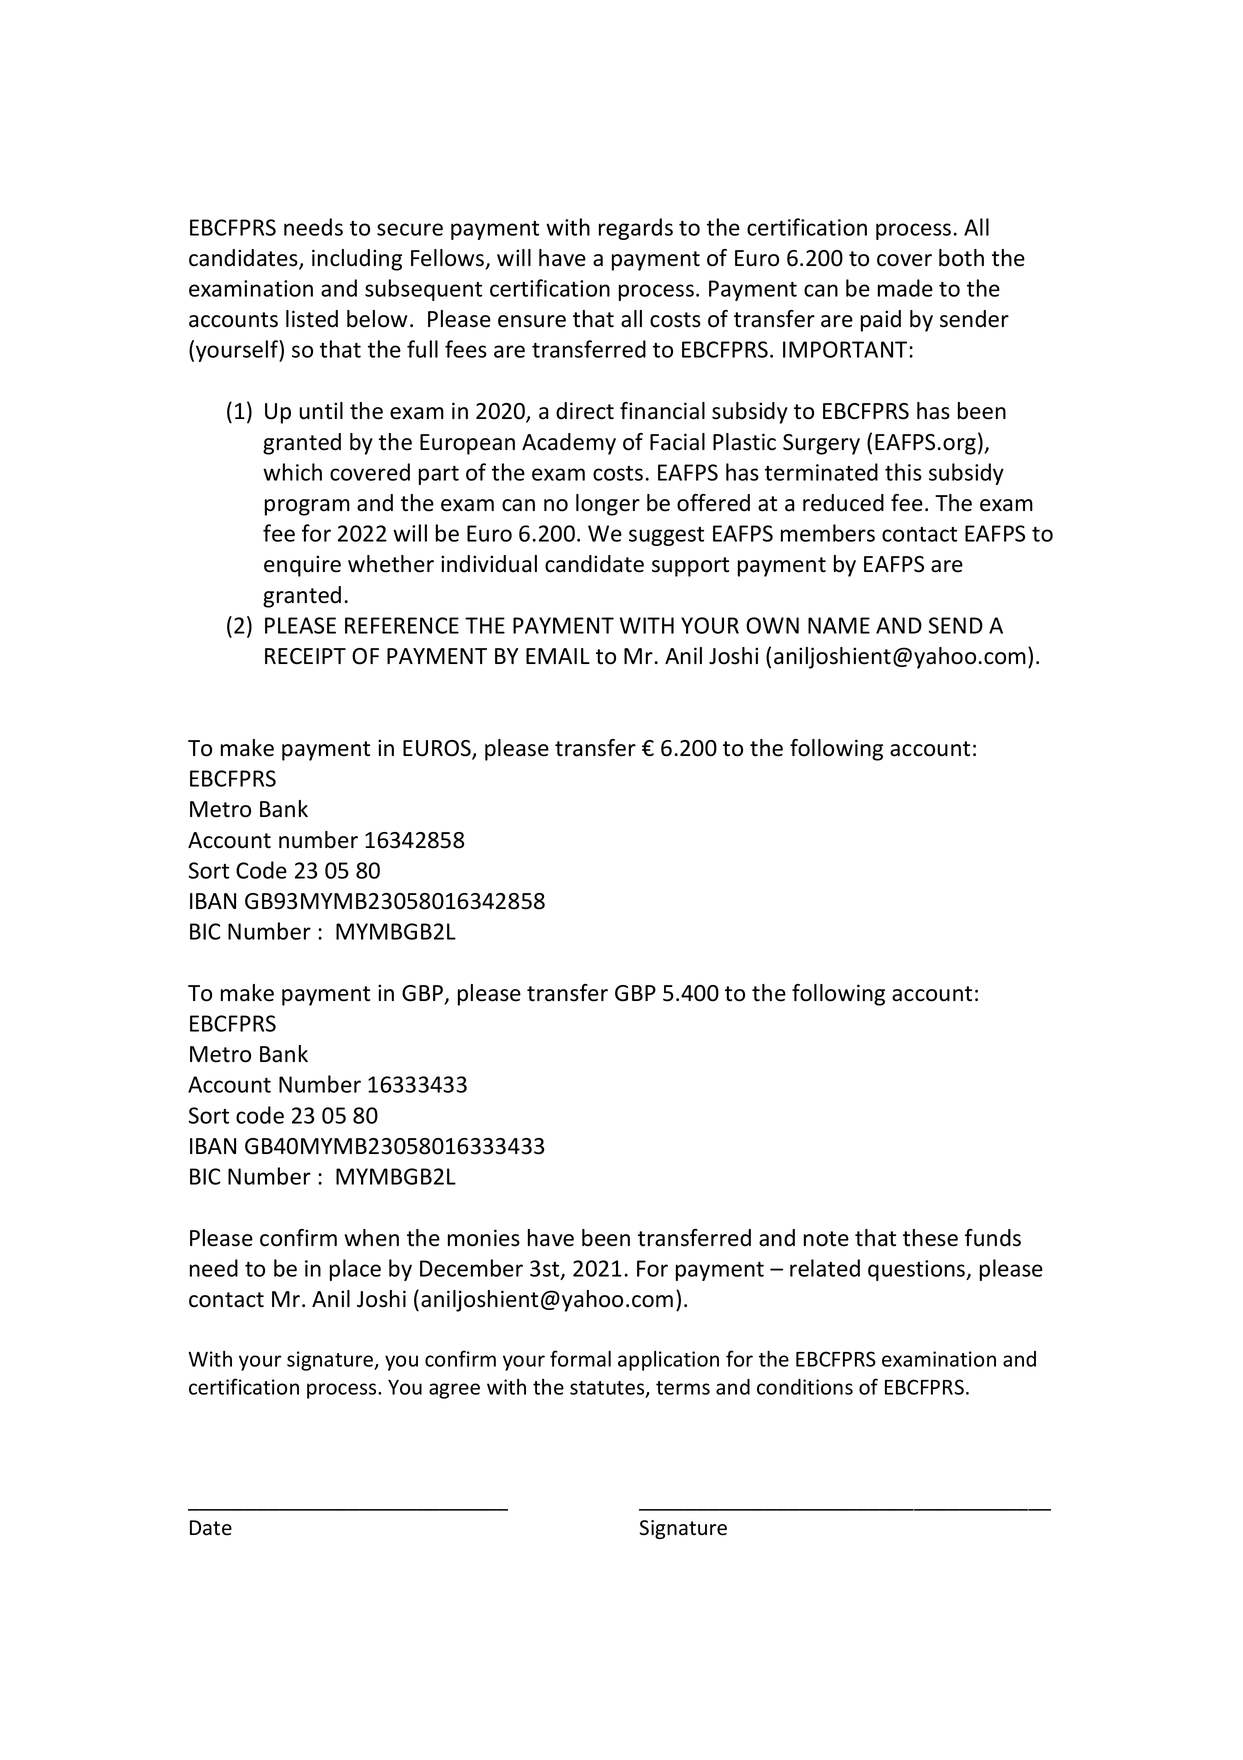  What do you see at coordinates (839, 625) in the image?
I see `NAME` at bounding box center [839, 625].
